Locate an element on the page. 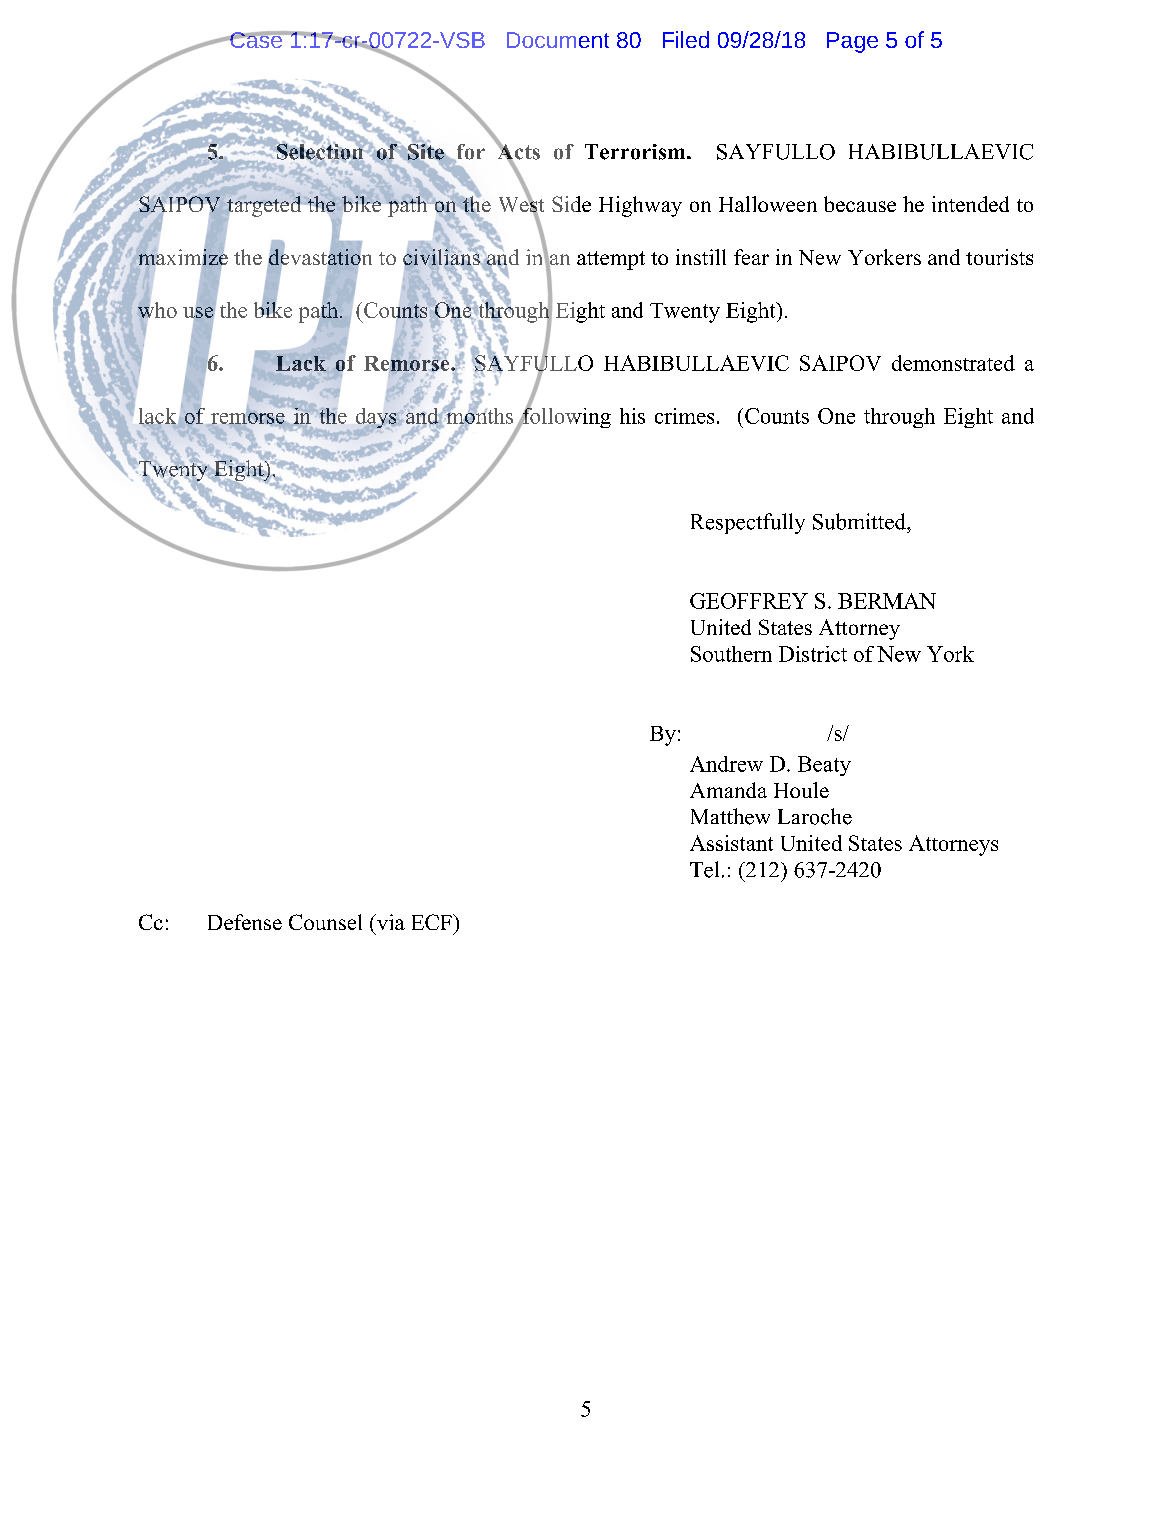  Defense is located at coordinates (245, 922).
